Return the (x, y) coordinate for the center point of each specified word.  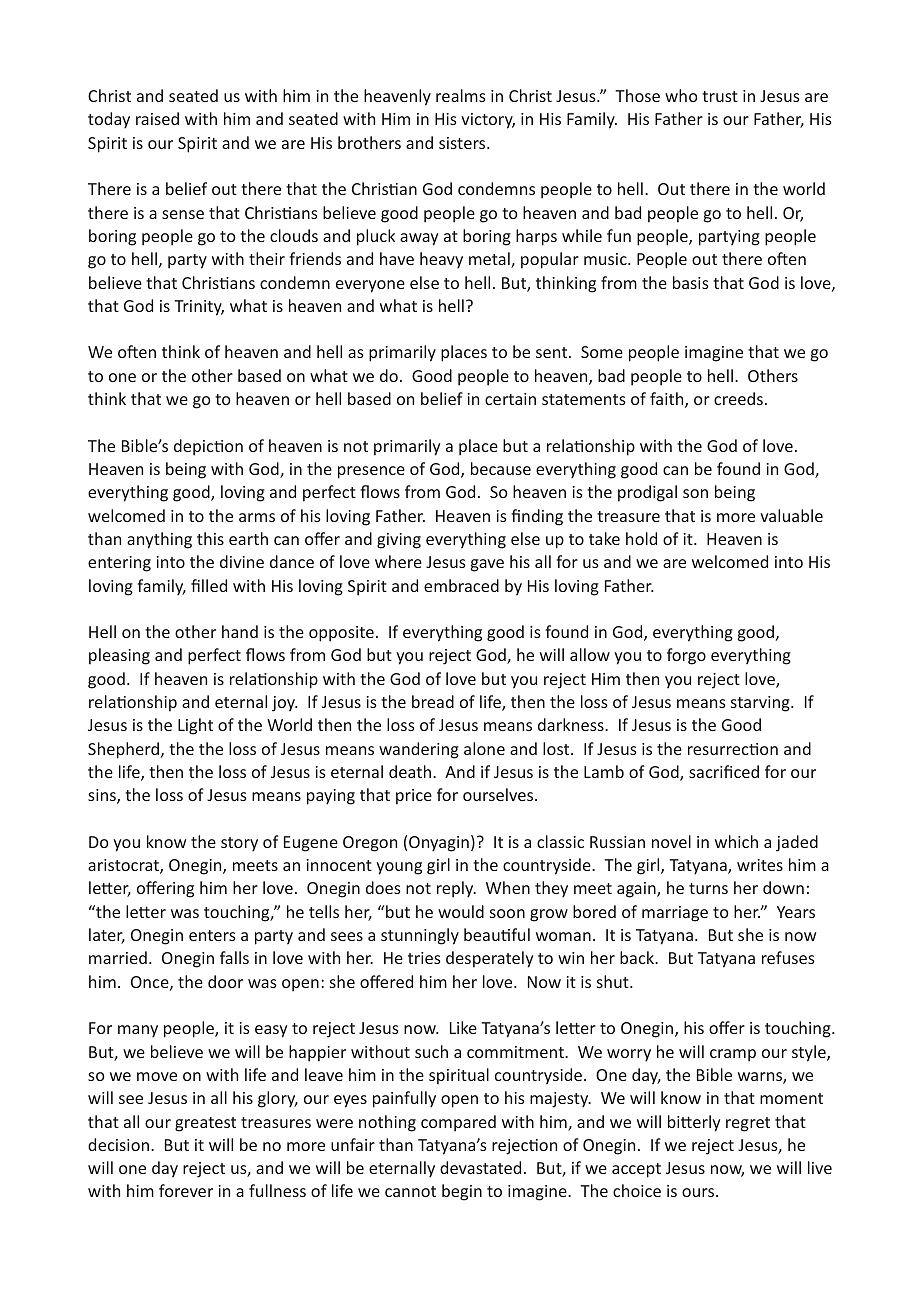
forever (186, 1190)
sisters (463, 143)
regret (748, 1124)
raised (157, 118)
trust (720, 96)
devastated (480, 1167)
